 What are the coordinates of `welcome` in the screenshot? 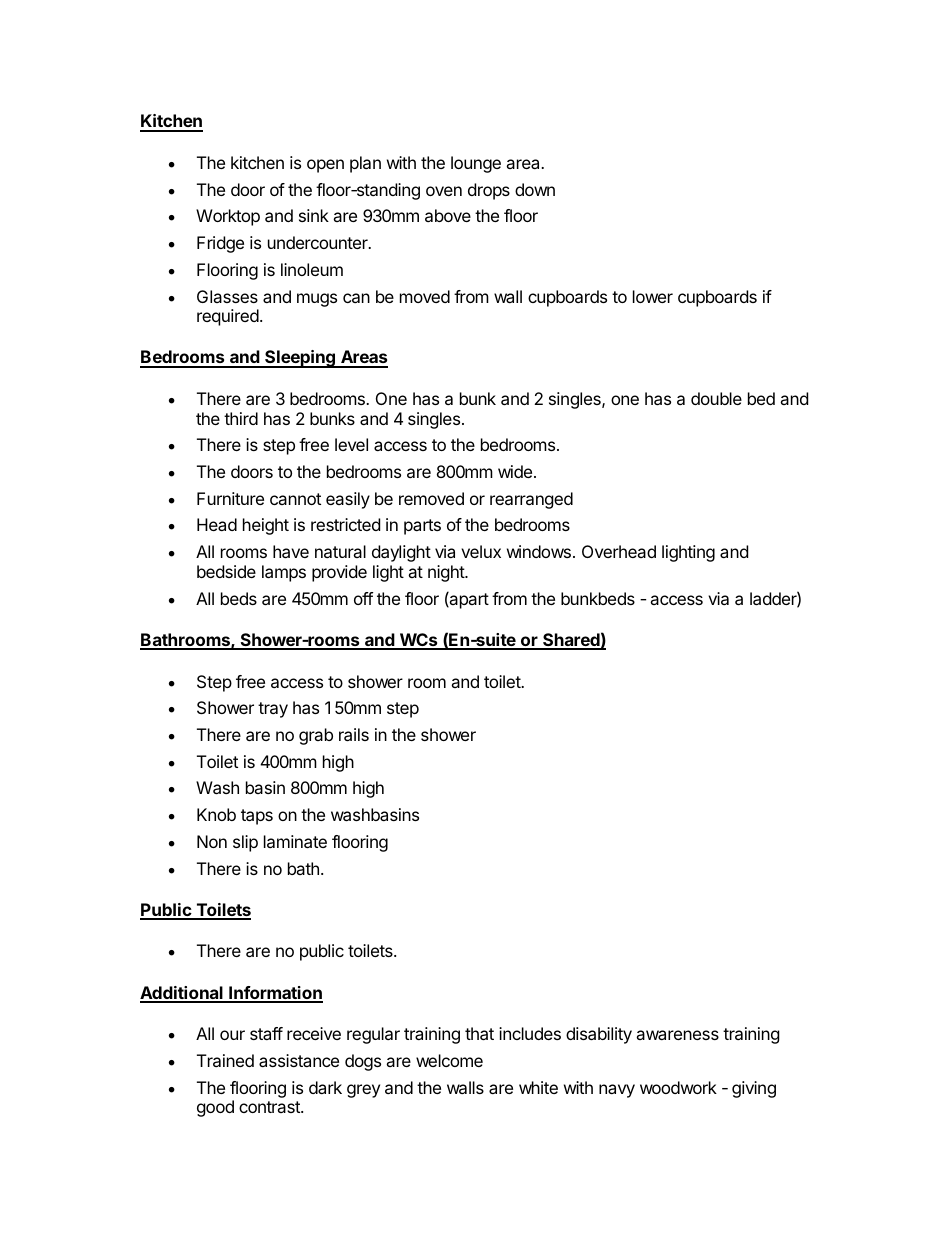 It's located at (449, 1060).
